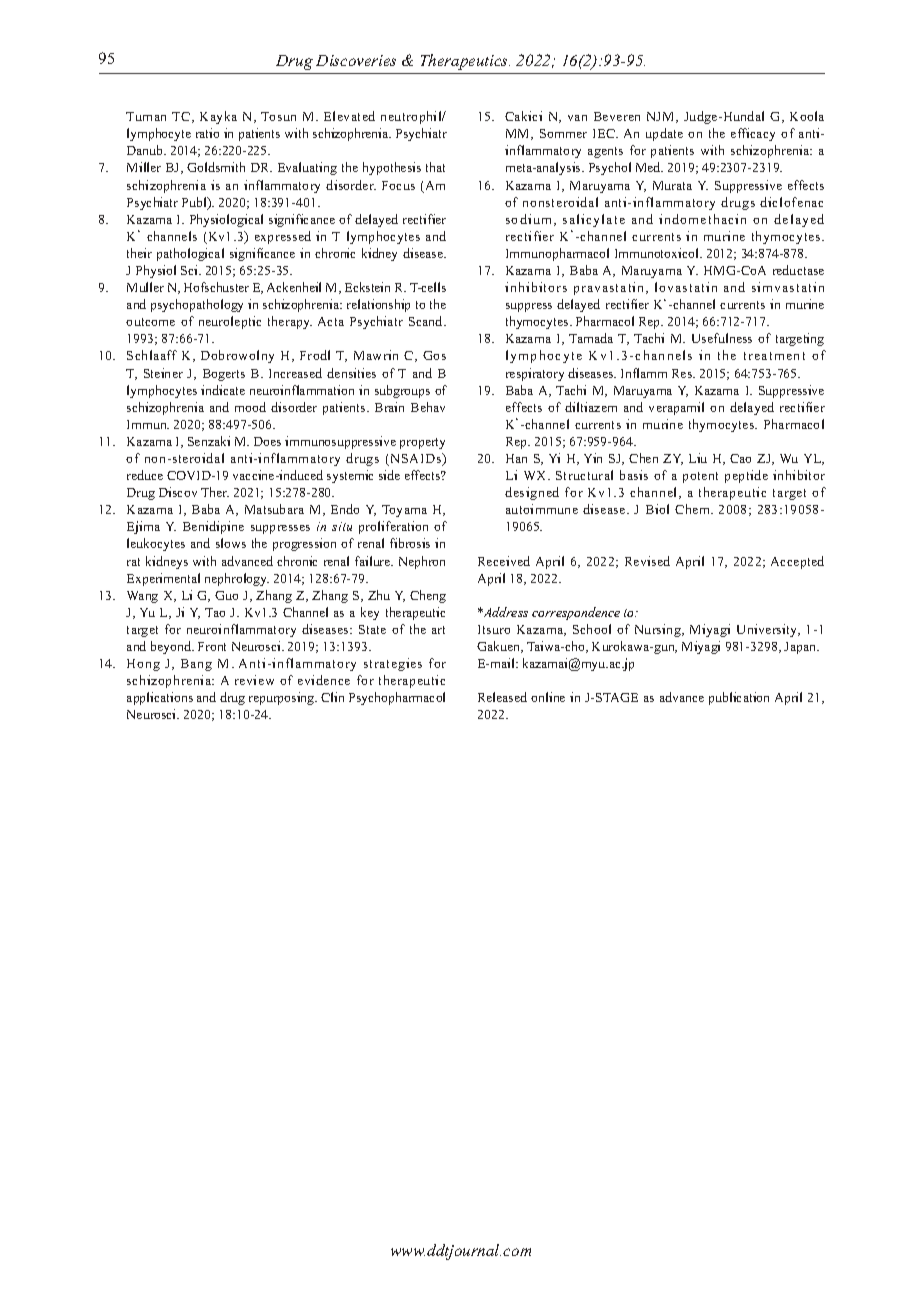 The image size is (924, 1308). I want to click on verapamil, so click(676, 408).
